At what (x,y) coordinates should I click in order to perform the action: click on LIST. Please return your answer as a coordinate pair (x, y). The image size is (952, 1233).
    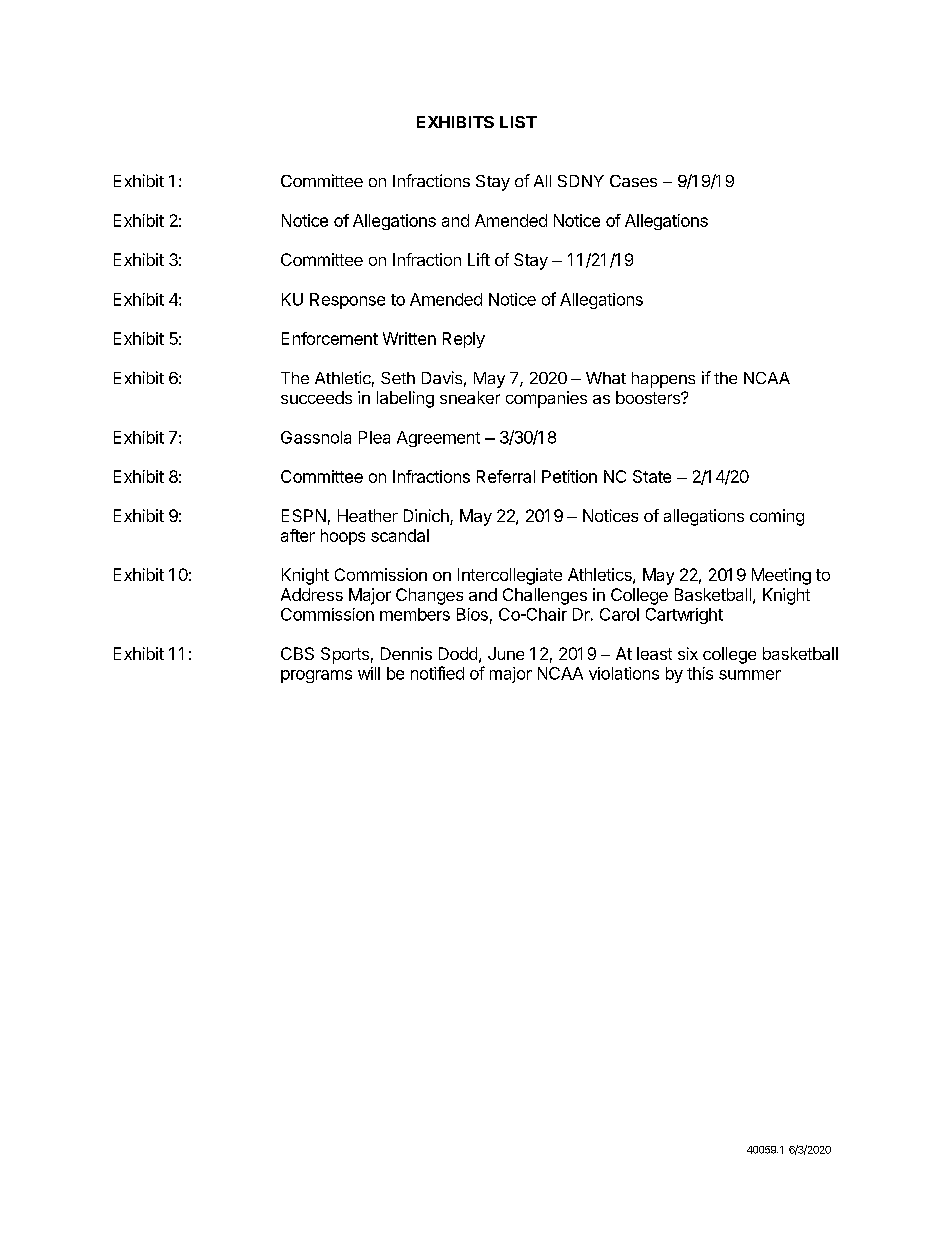
    Looking at the image, I should click on (518, 122).
